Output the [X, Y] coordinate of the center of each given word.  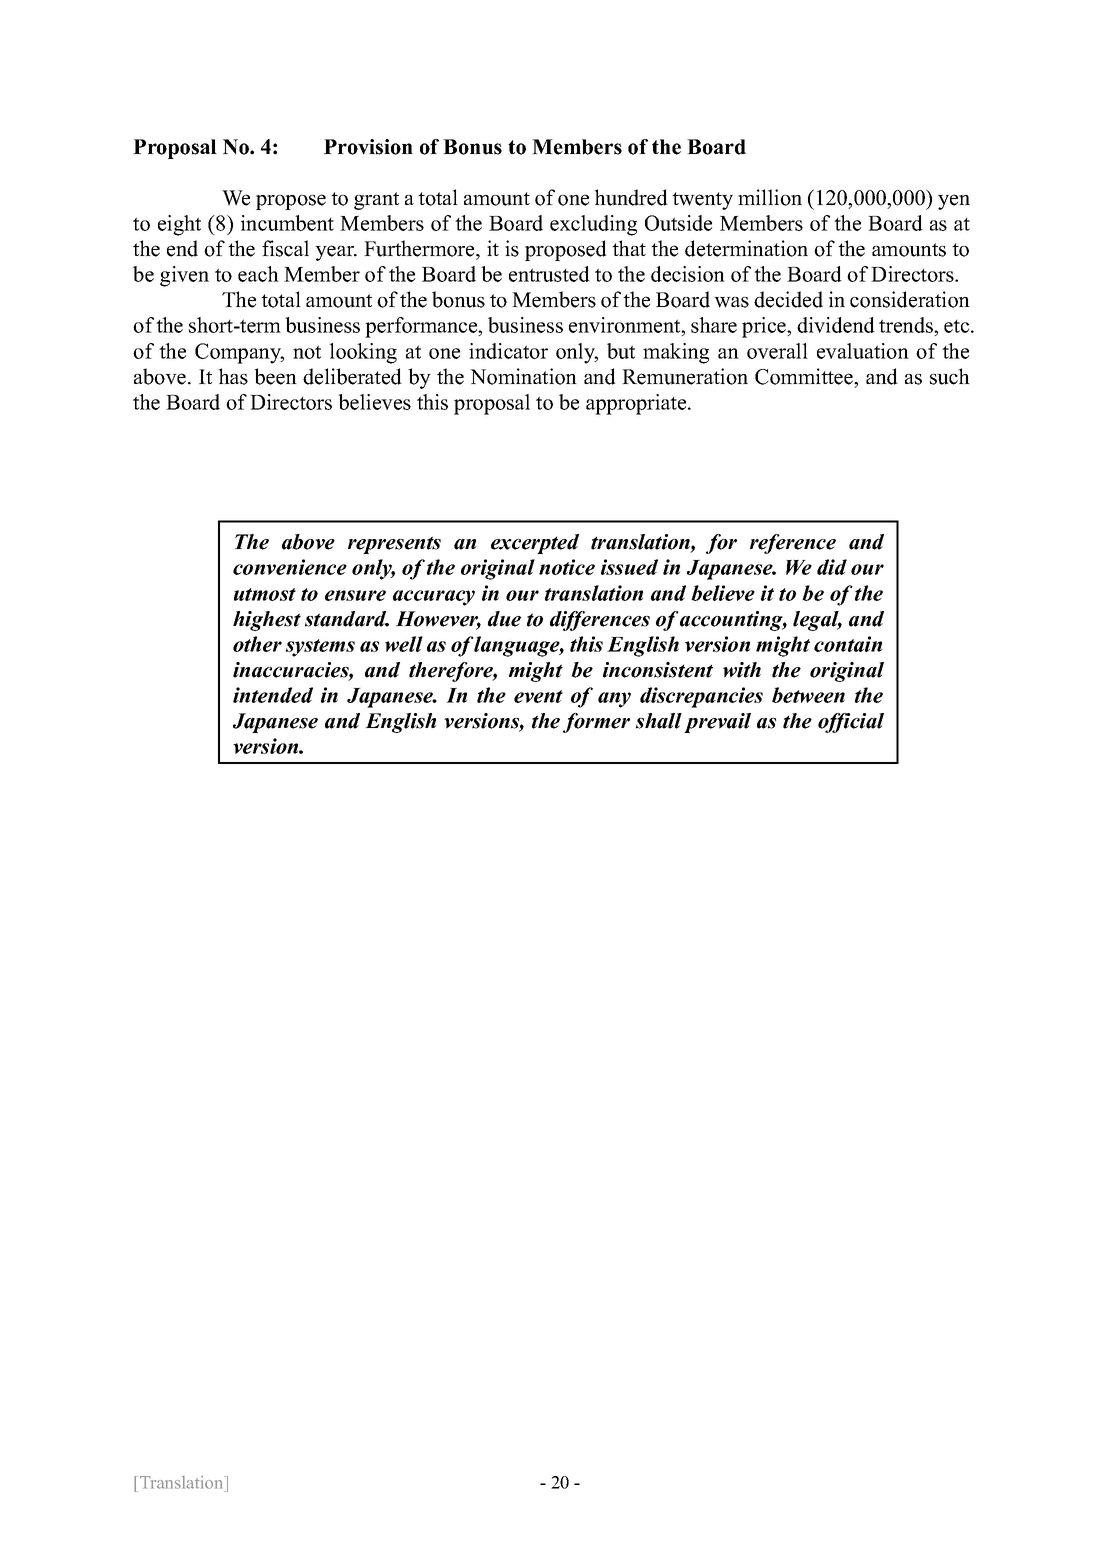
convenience [290, 567]
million [770, 197]
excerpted [535, 544]
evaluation [863, 351]
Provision [368, 147]
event [538, 696]
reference [793, 544]
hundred [631, 197]
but [621, 351]
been [275, 376]
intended [273, 695]
